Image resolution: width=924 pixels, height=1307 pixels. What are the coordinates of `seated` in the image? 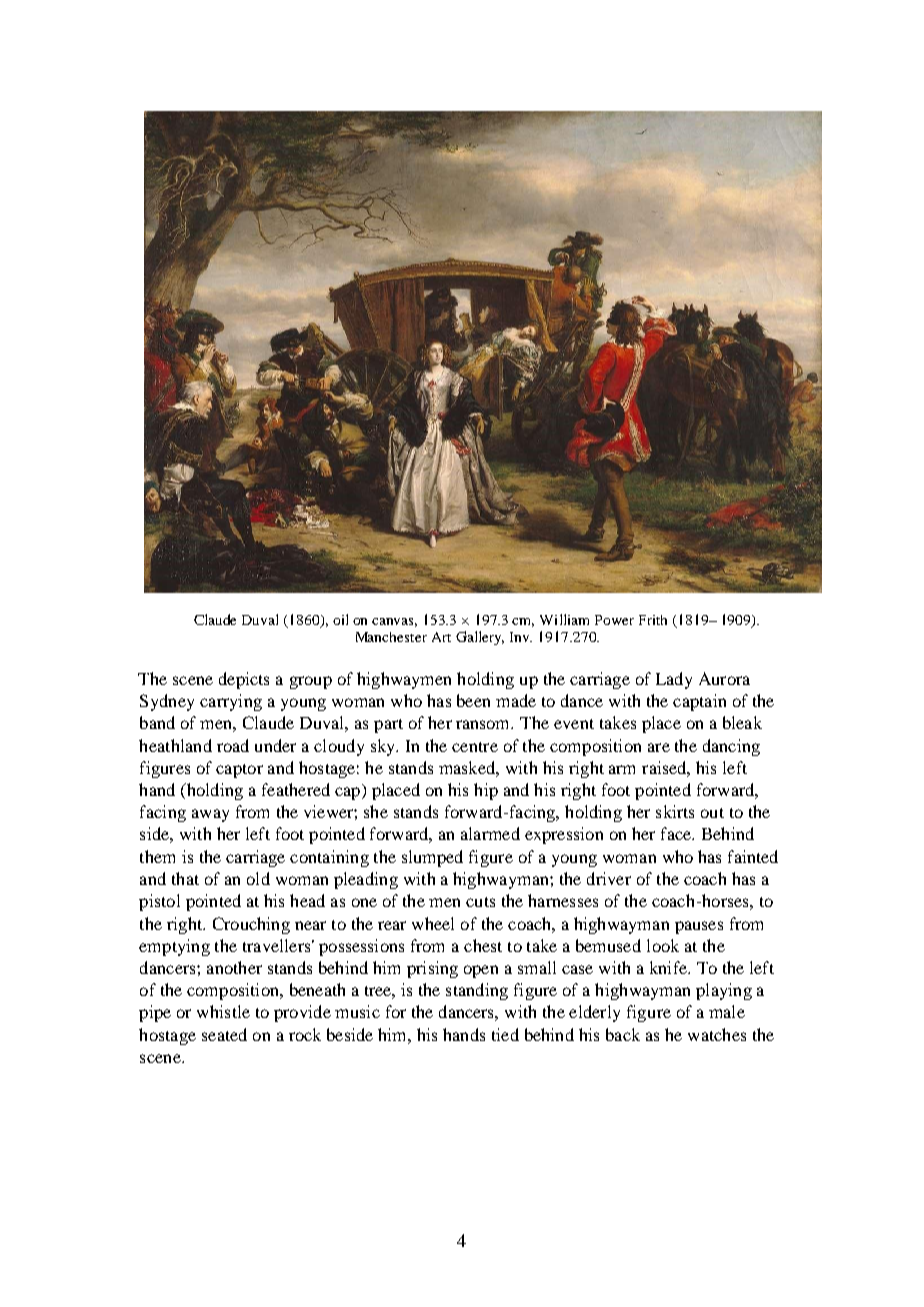 It's located at (224, 1034).
